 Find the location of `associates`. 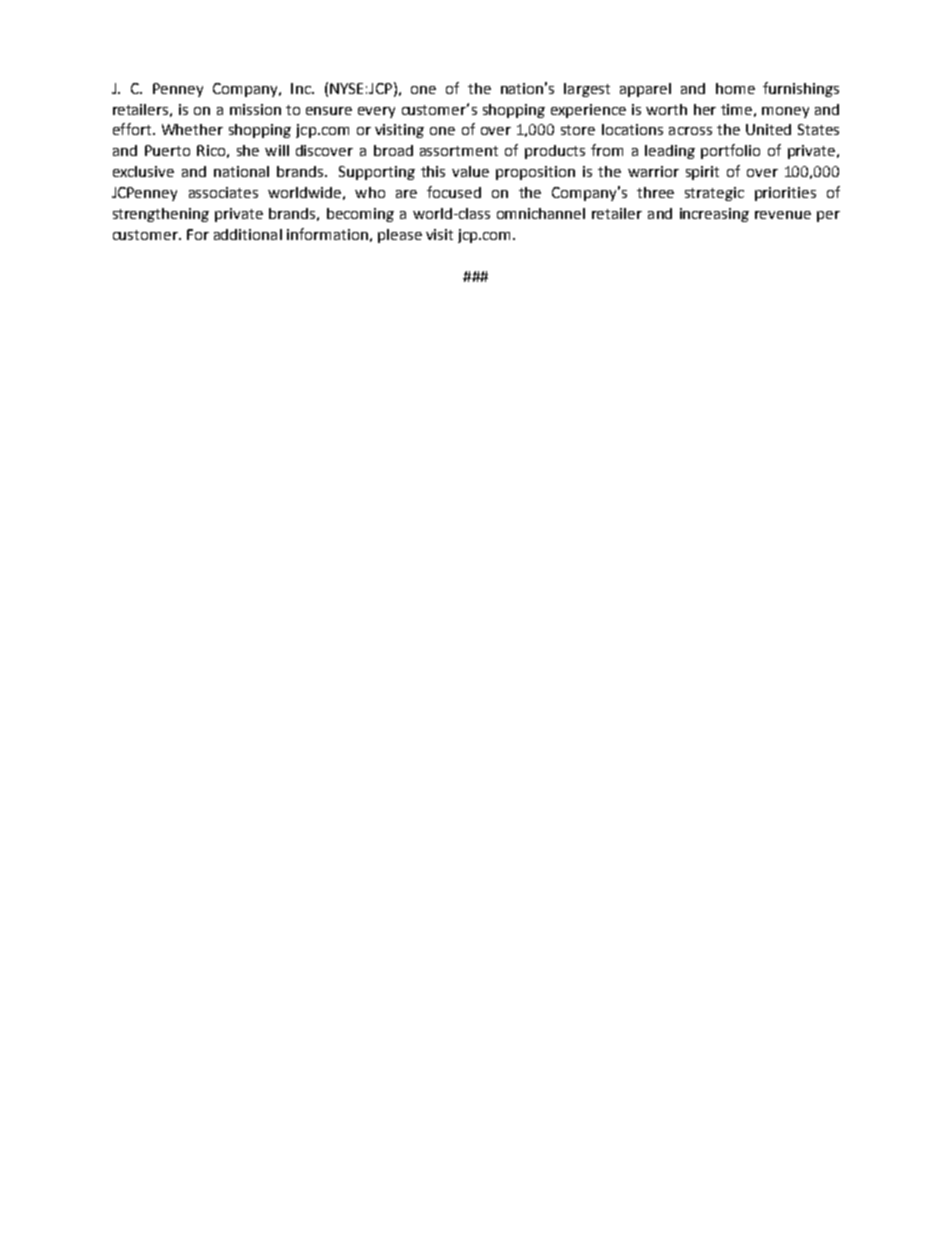

associates is located at coordinates (223, 192).
